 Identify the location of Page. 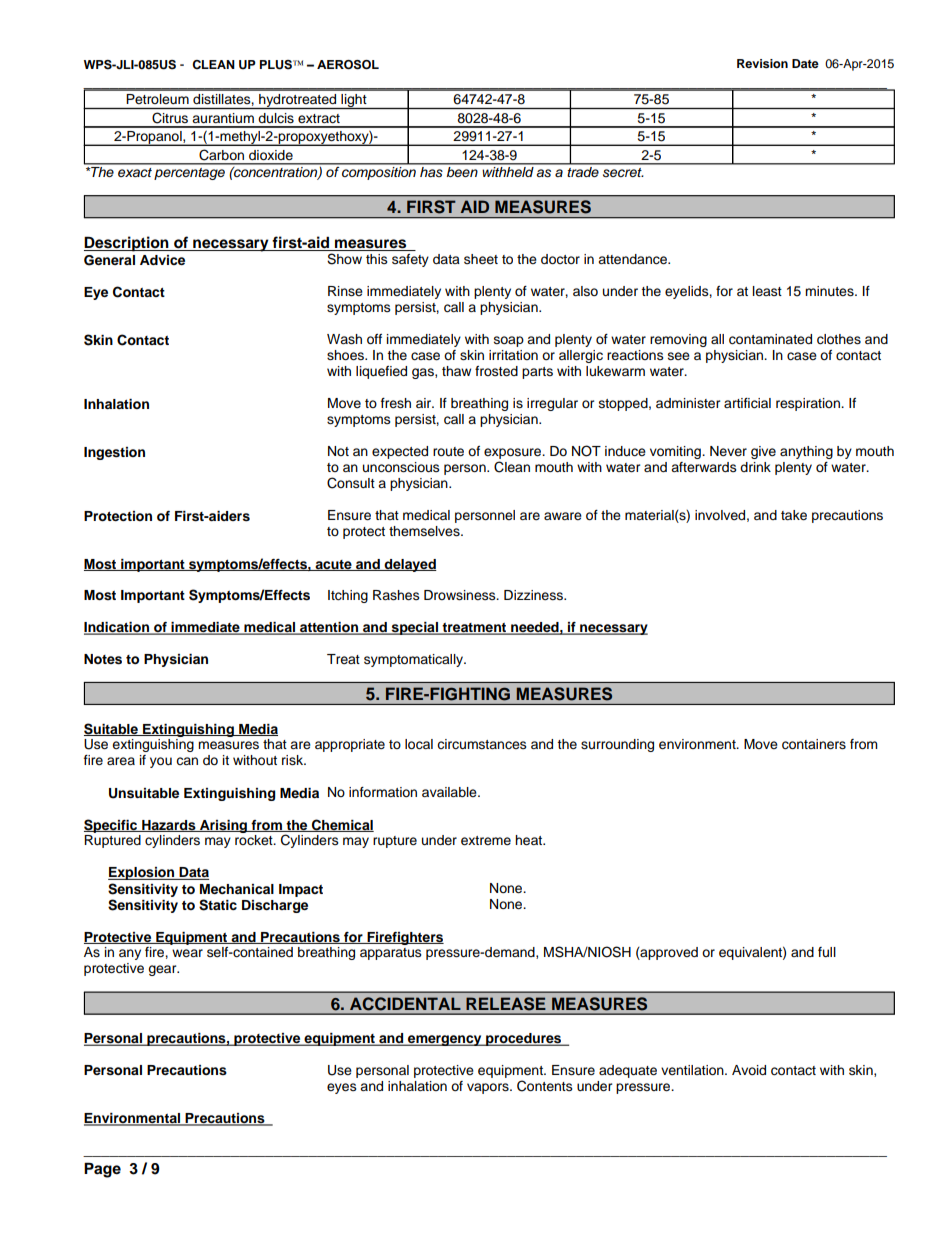
(102, 1170).
